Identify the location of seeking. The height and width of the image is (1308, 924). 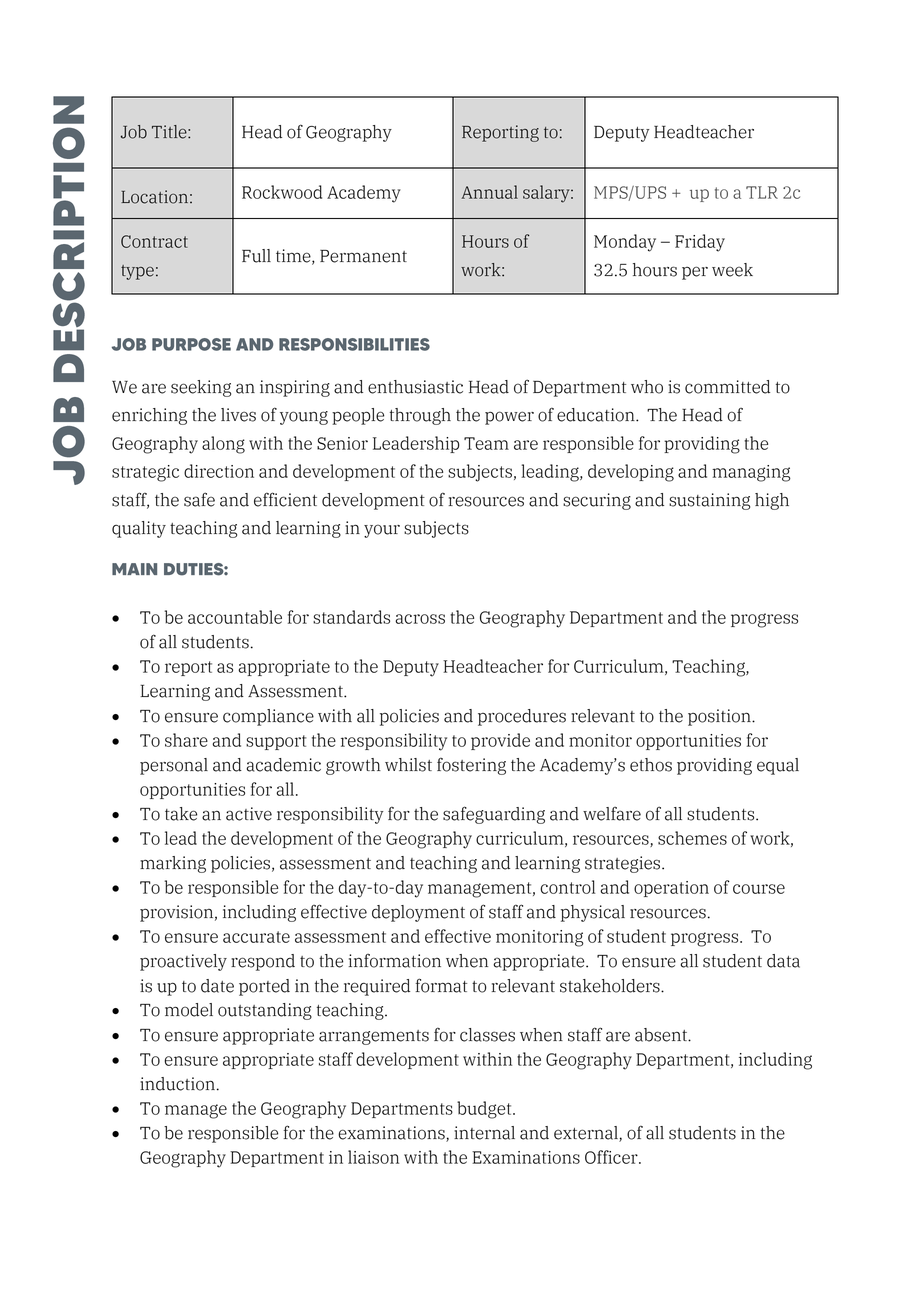
(201, 388).
